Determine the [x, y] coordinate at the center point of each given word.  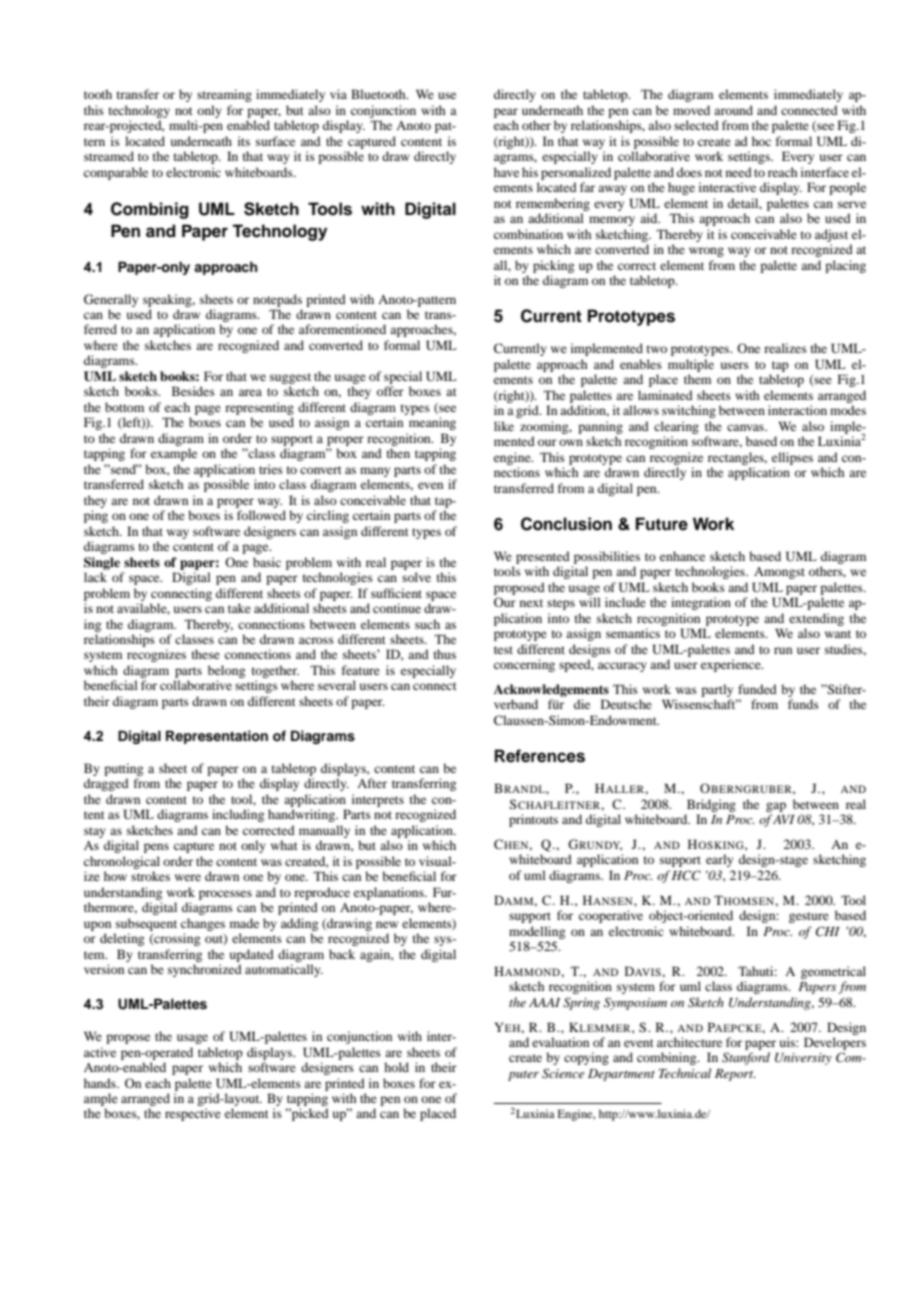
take [239, 608]
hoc [761, 141]
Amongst [779, 573]
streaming [224, 95]
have [506, 172]
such [427, 624]
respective [193, 1114]
